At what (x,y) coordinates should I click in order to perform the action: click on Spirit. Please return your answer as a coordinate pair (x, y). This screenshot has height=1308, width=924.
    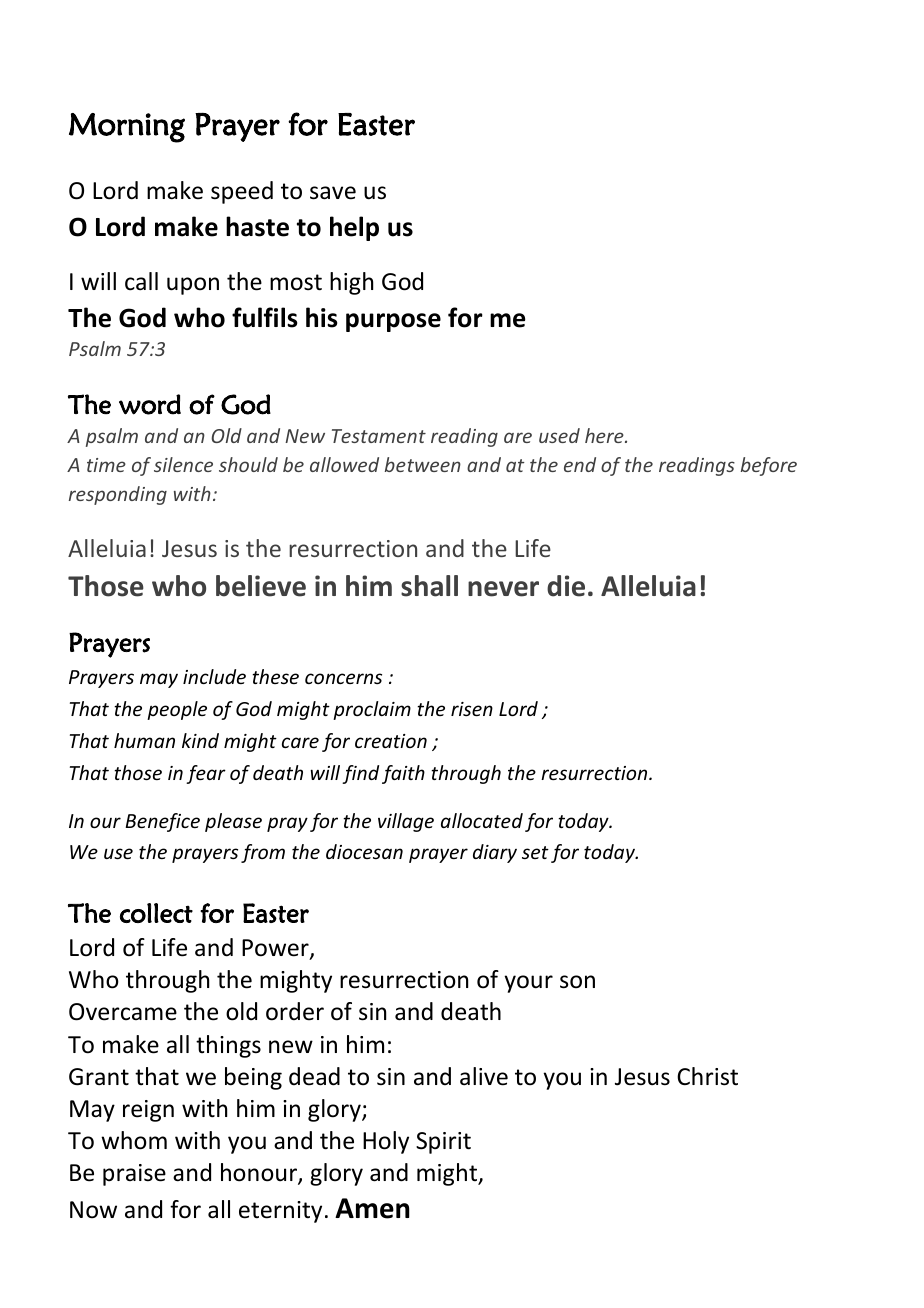
    Looking at the image, I should click on (443, 1143).
